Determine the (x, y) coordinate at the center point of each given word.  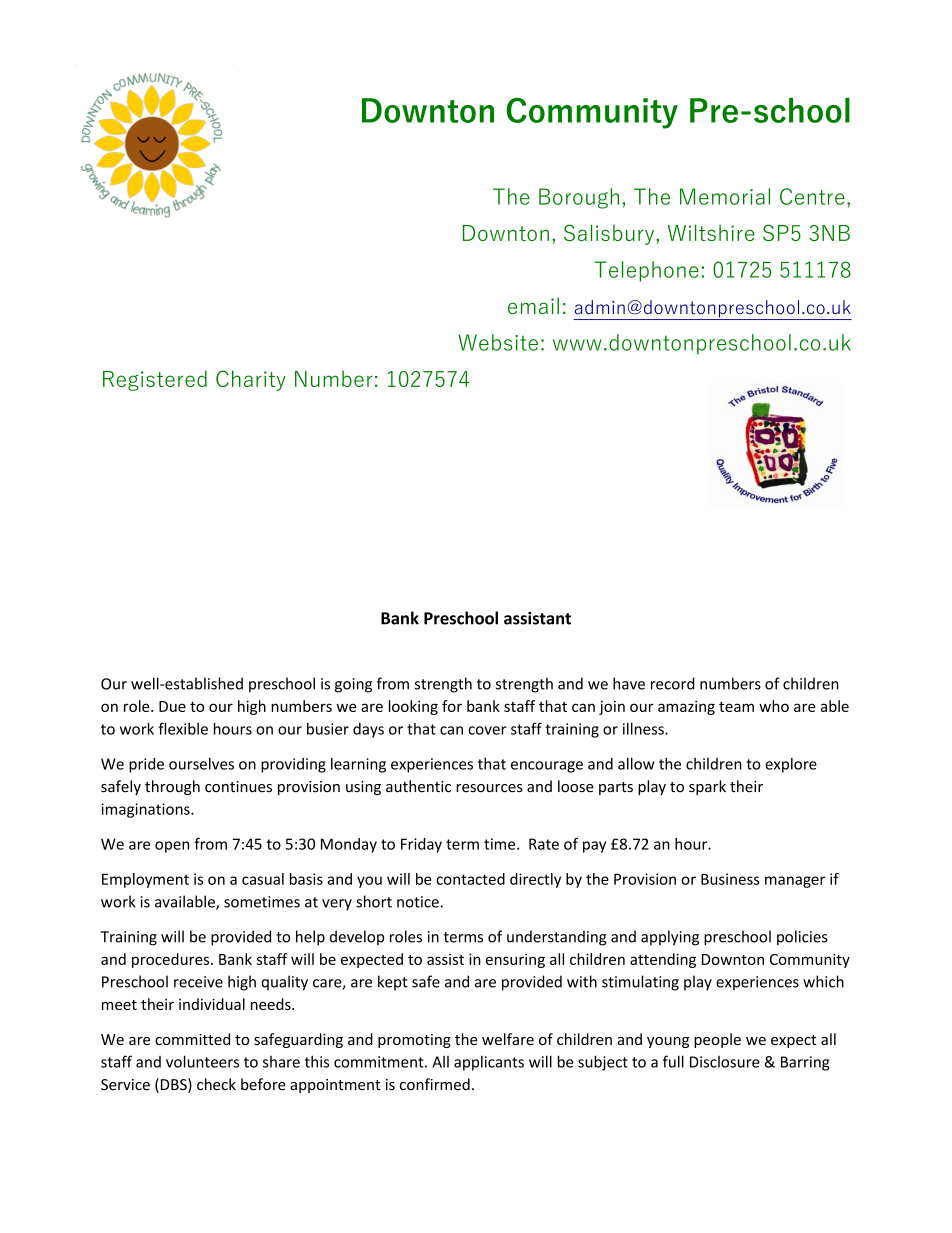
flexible (183, 728)
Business (730, 879)
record (672, 683)
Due (172, 706)
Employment (145, 880)
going (353, 685)
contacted (470, 879)
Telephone (646, 271)
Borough (579, 198)
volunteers (202, 1061)
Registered (155, 380)
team (736, 707)
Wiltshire (711, 232)
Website (498, 342)
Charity (251, 380)
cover (487, 730)
